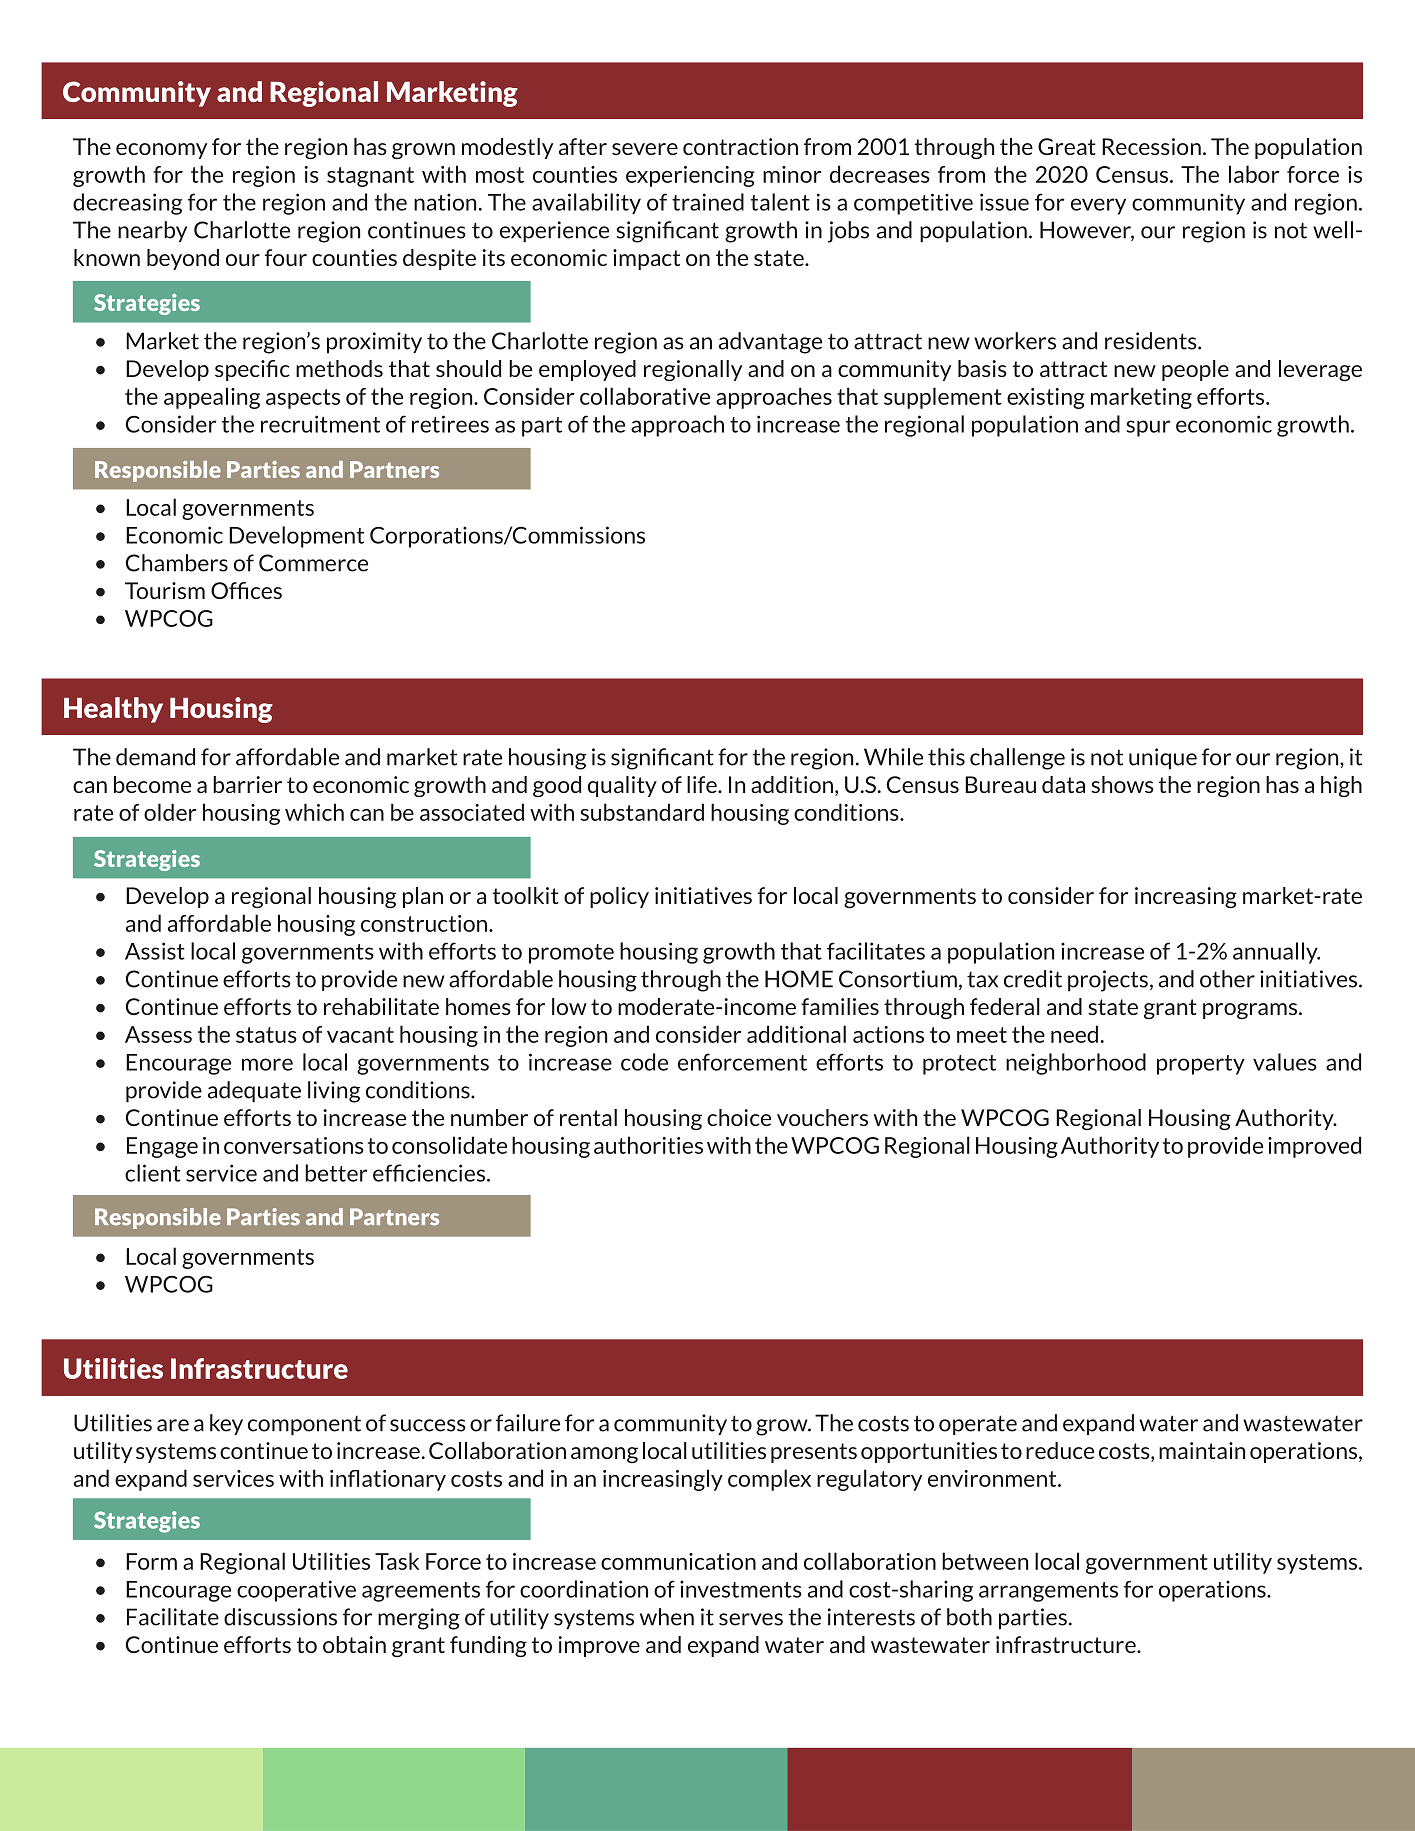 The height and width of the screenshot is (1831, 1415). I want to click on authorities, so click(648, 1145).
